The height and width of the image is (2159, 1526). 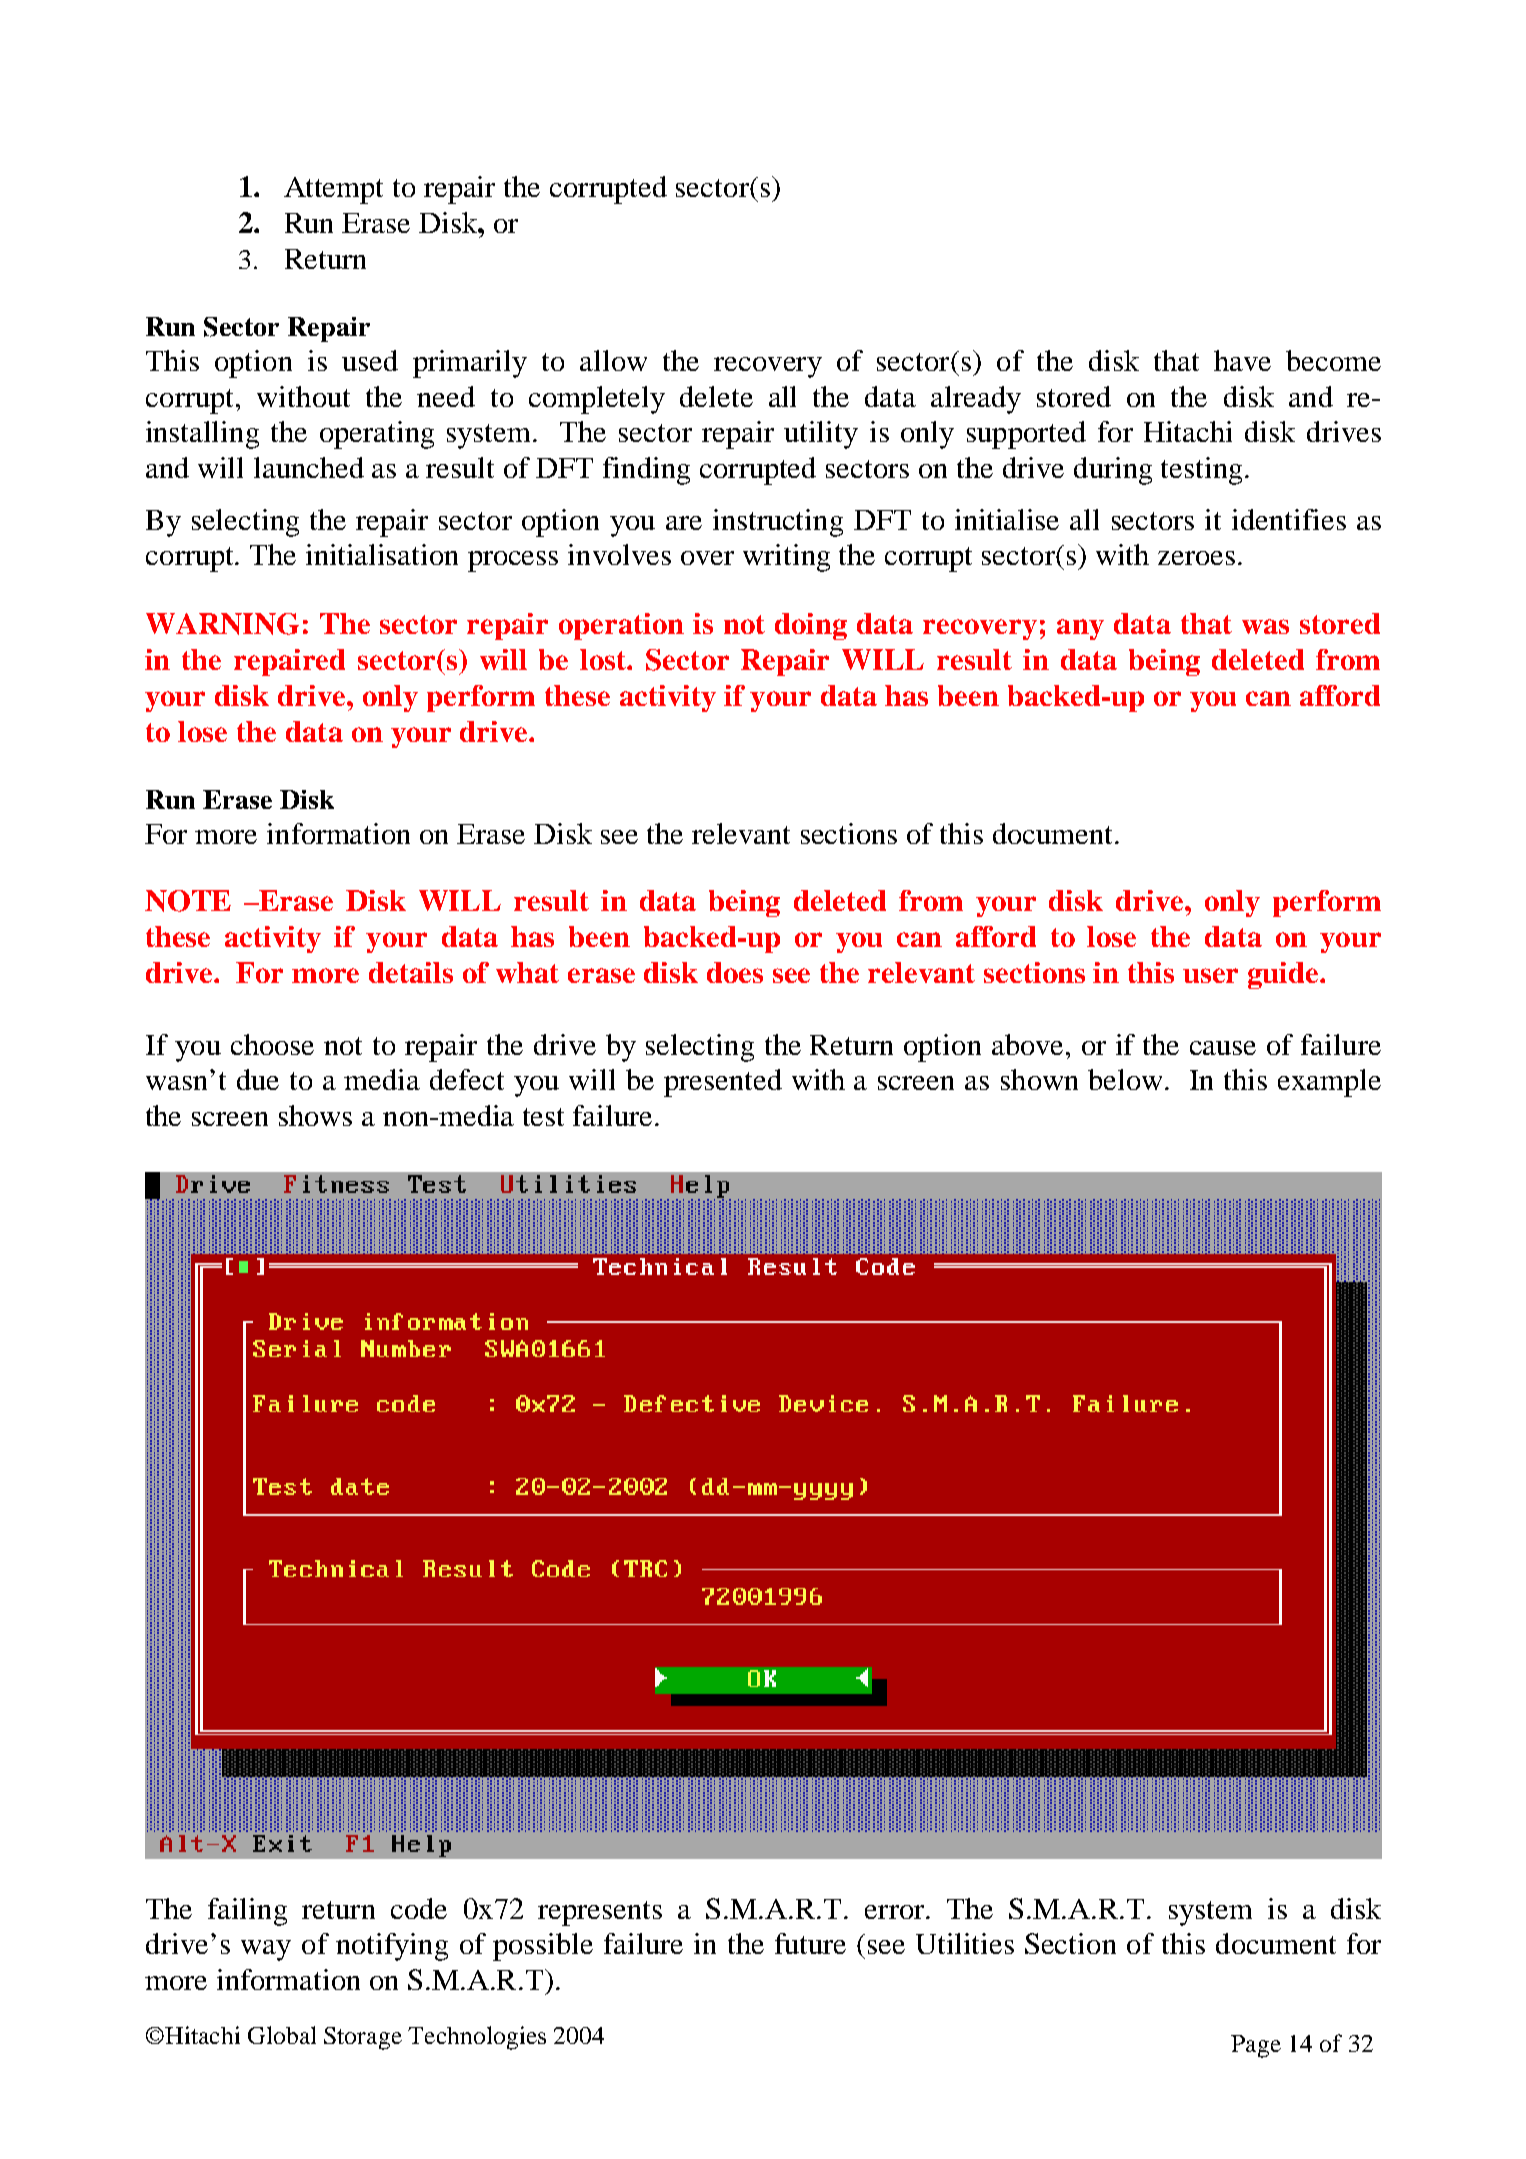 What do you see at coordinates (723, 1083) in the image?
I see `presented` at bounding box center [723, 1083].
